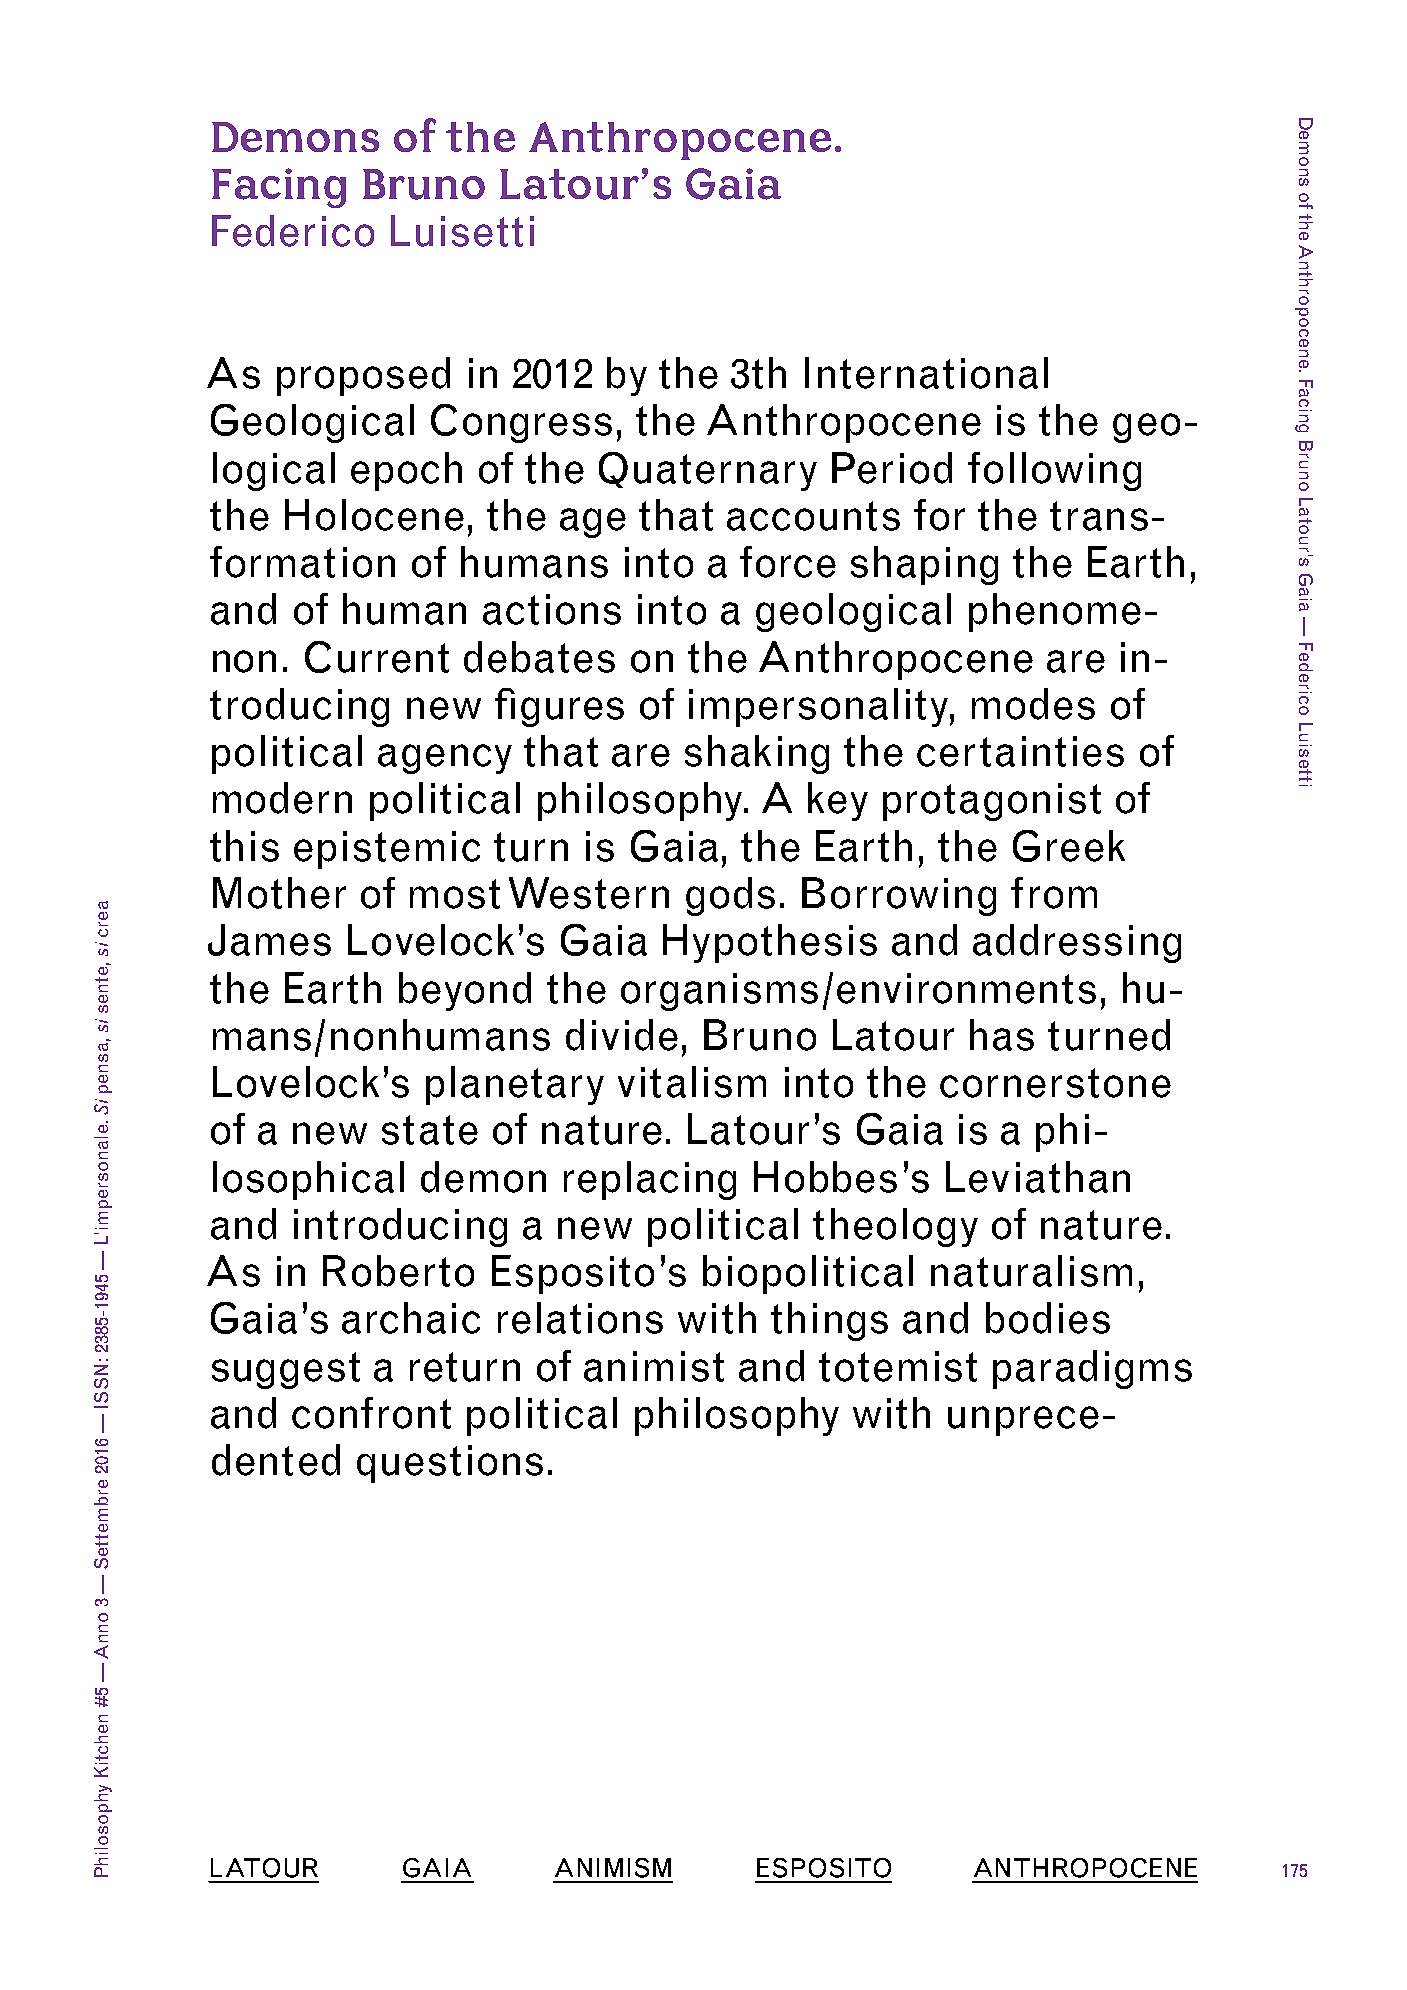 This document has height=1990, width=1407. What do you see at coordinates (1055, 1083) in the document?
I see `cornerstone` at bounding box center [1055, 1083].
